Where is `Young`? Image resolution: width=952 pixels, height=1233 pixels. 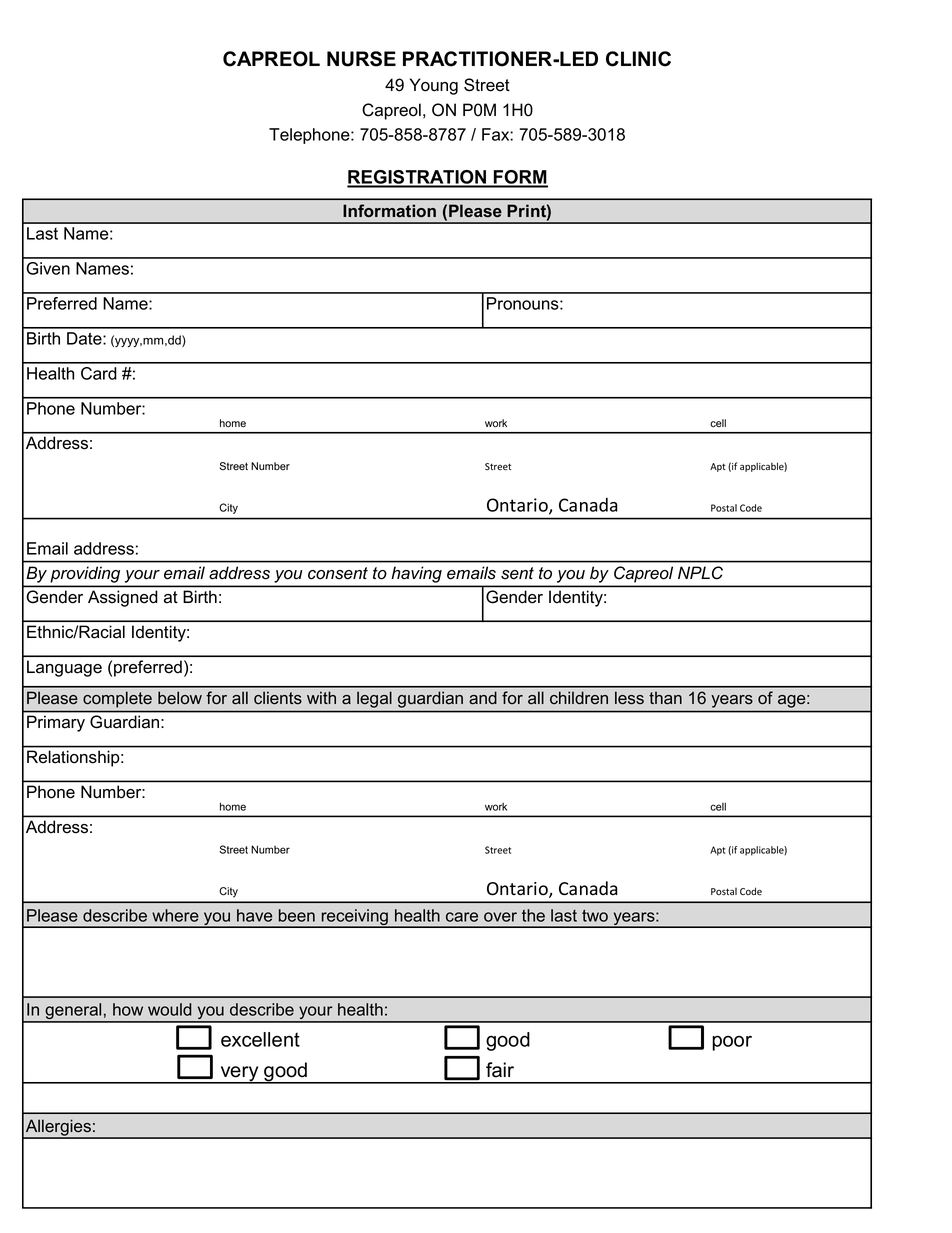
Young is located at coordinates (434, 86).
